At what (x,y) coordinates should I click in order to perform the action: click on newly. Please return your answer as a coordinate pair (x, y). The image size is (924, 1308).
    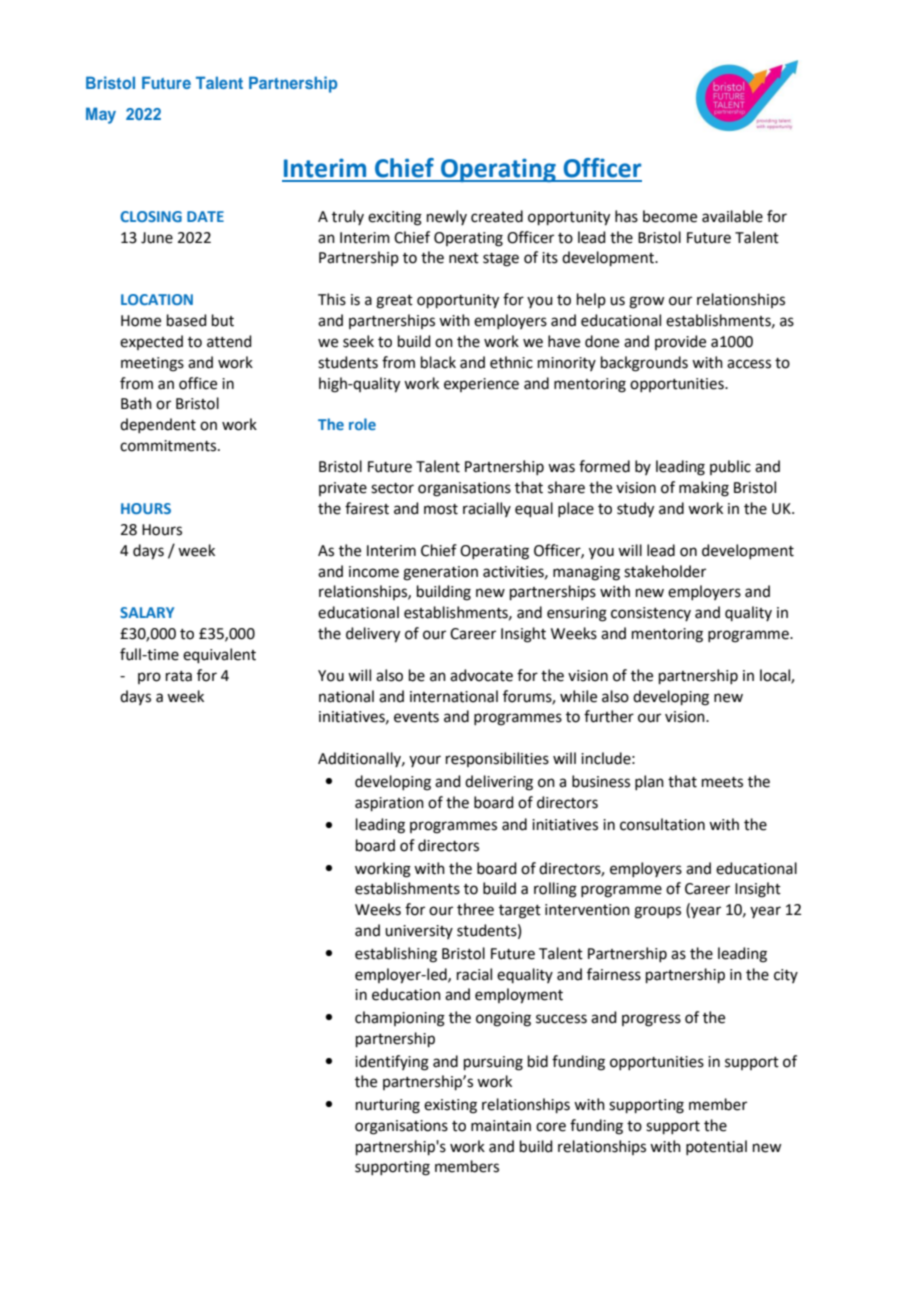
    Looking at the image, I should click on (447, 217).
